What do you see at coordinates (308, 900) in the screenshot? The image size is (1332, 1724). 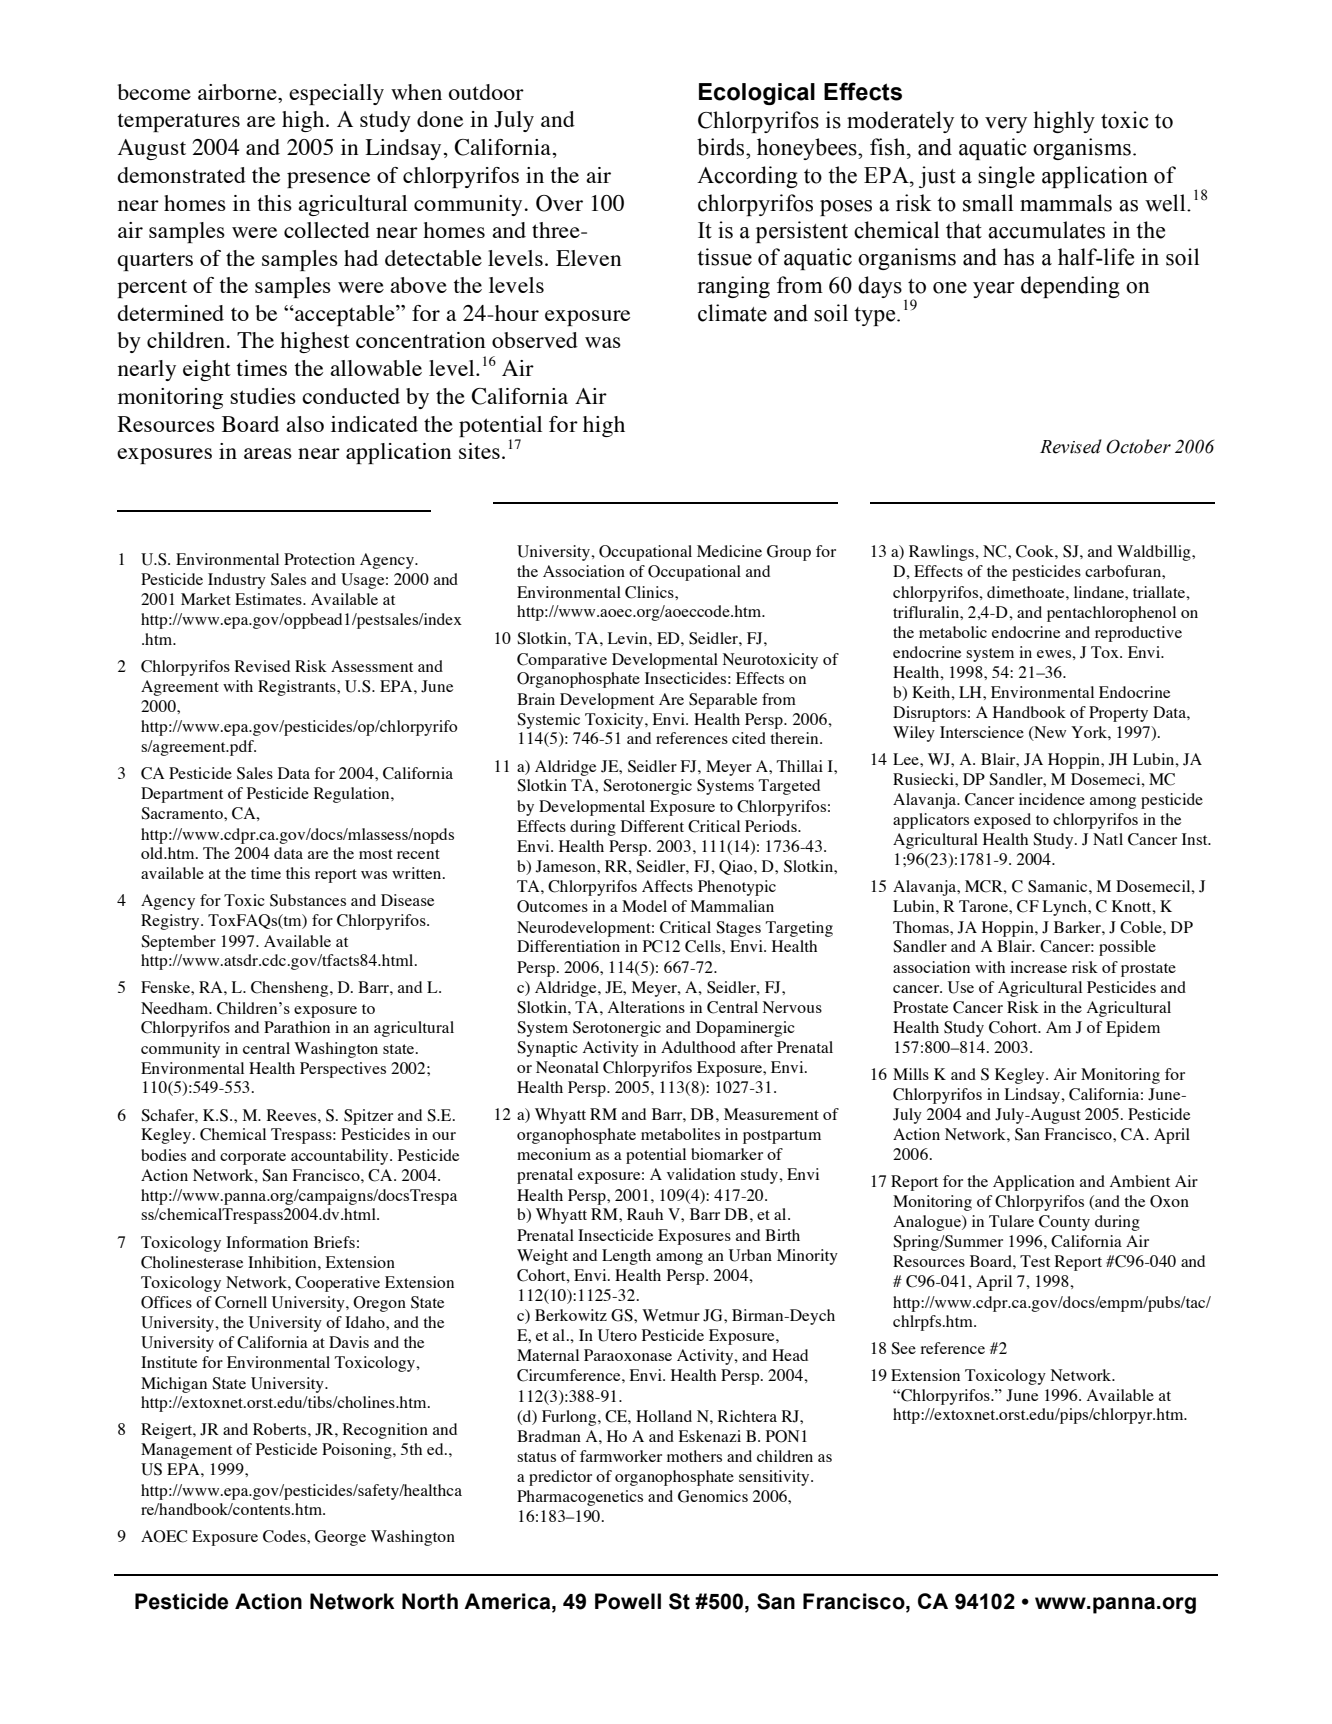 I see `Substances` at bounding box center [308, 900].
